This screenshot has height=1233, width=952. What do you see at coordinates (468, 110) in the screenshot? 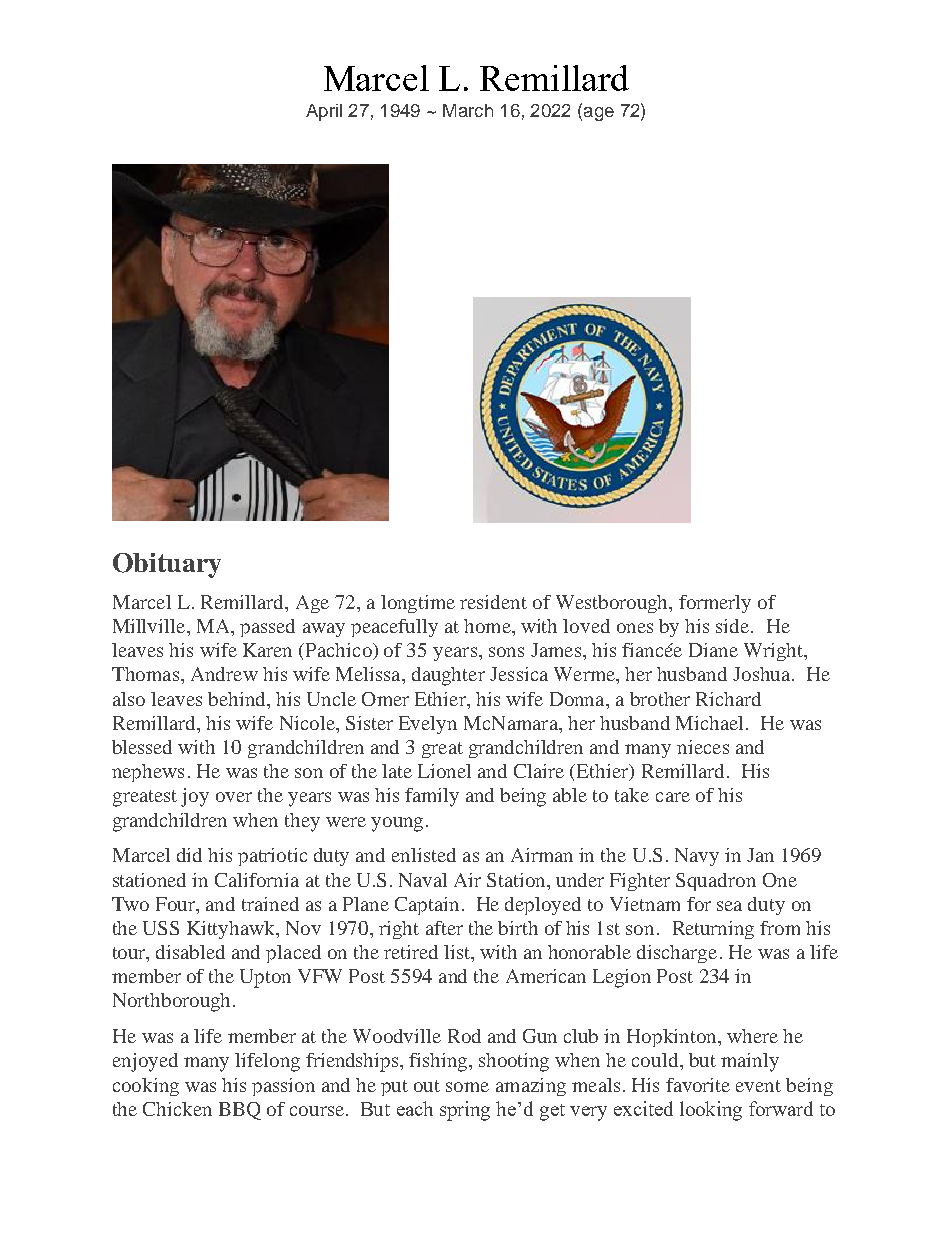
I see `March` at bounding box center [468, 110].
